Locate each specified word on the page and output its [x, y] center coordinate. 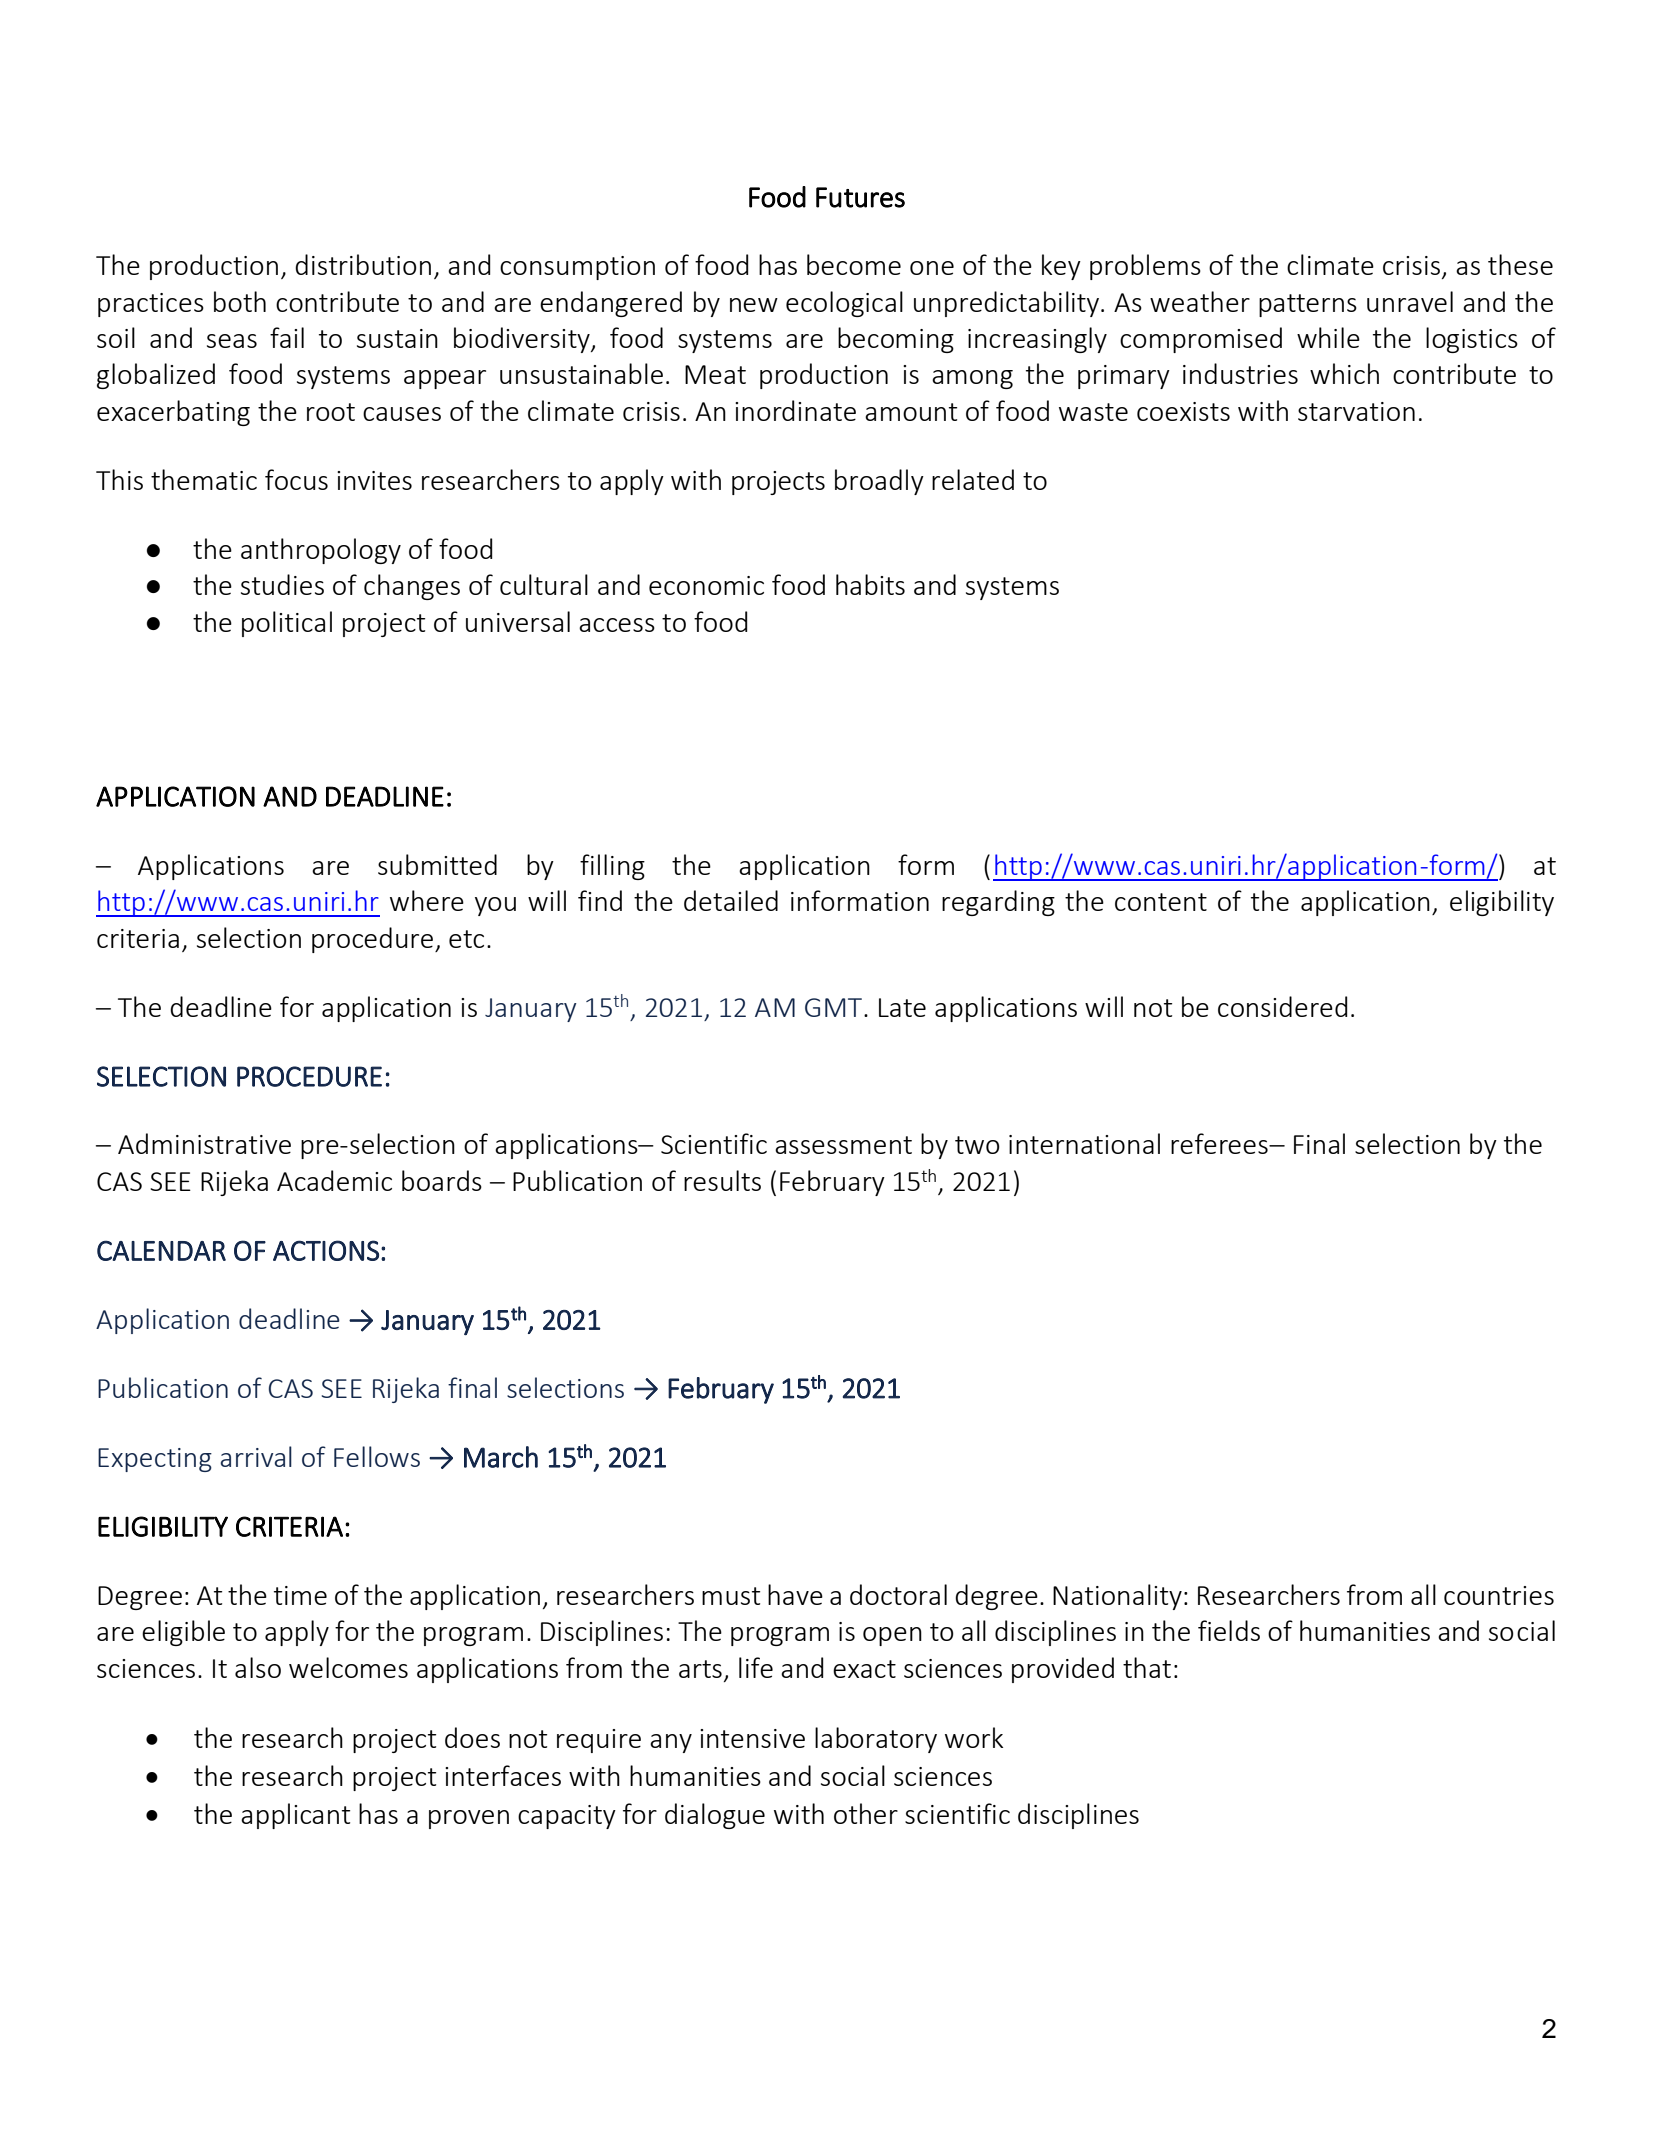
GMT [835, 1007]
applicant [295, 1816]
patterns [1308, 305]
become [854, 264]
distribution [363, 264]
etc [466, 939]
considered [1282, 1006]
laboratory [876, 1740]
